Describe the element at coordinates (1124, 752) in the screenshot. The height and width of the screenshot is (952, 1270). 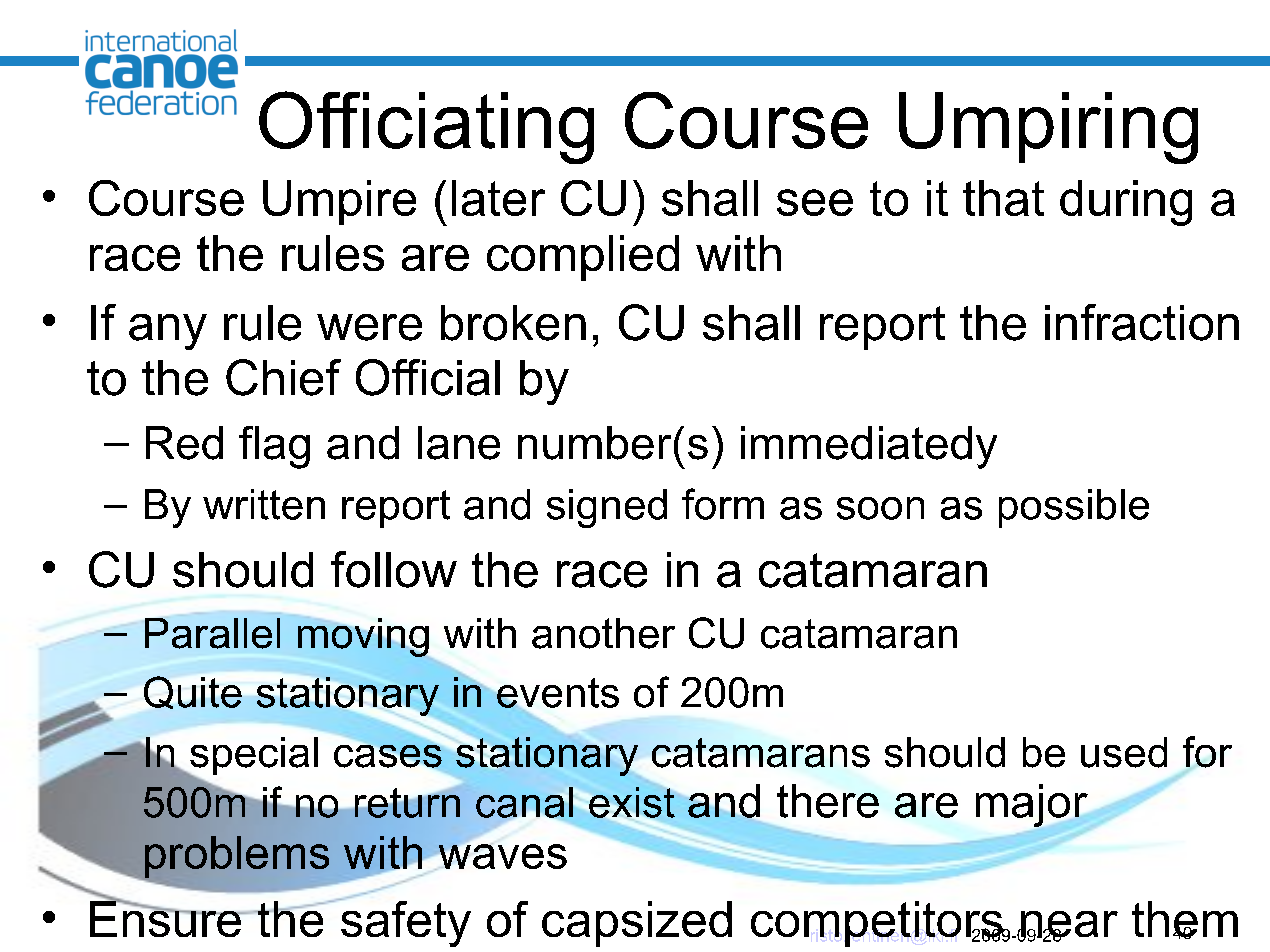
I see `used` at that location.
